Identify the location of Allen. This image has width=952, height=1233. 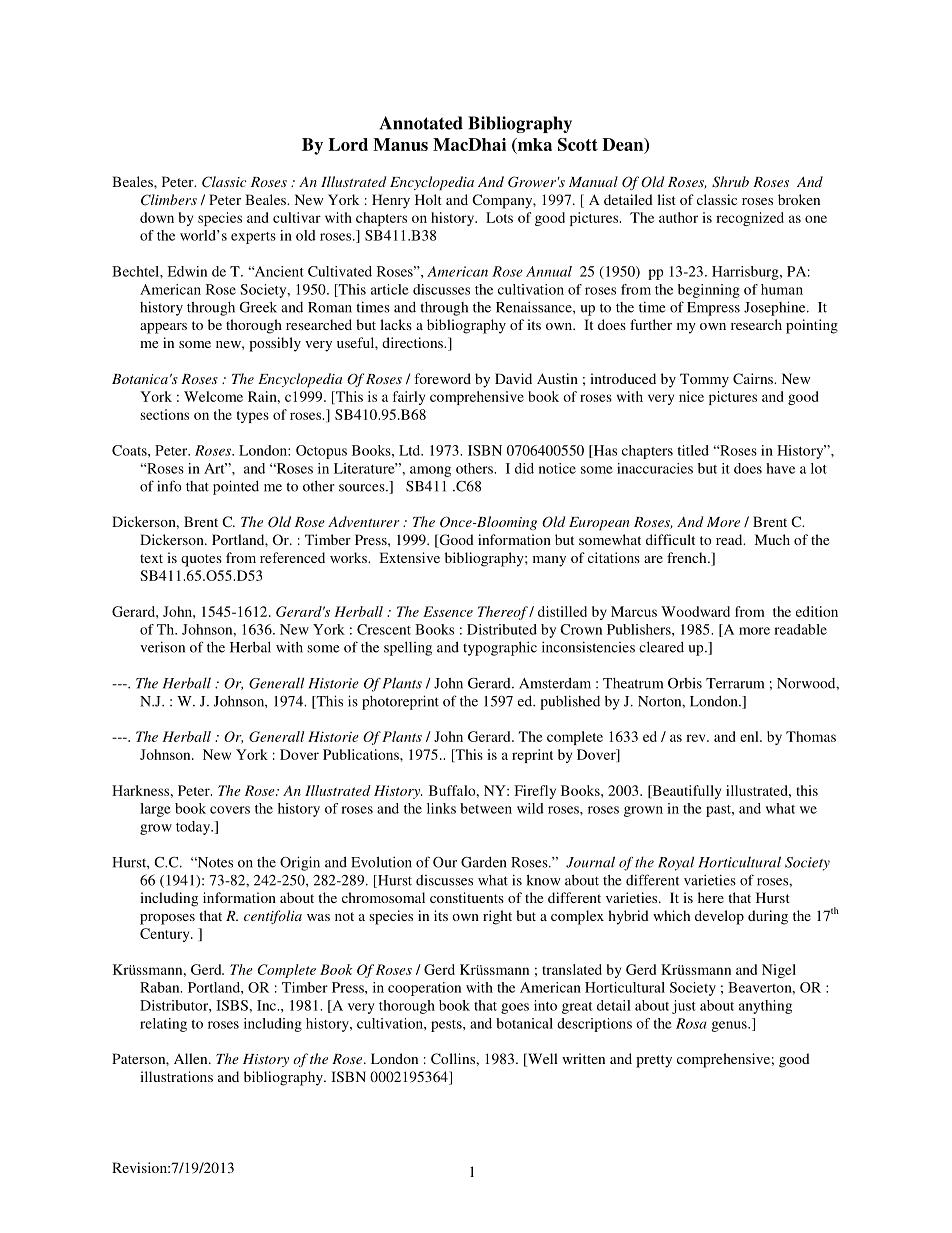
(192, 1058).
